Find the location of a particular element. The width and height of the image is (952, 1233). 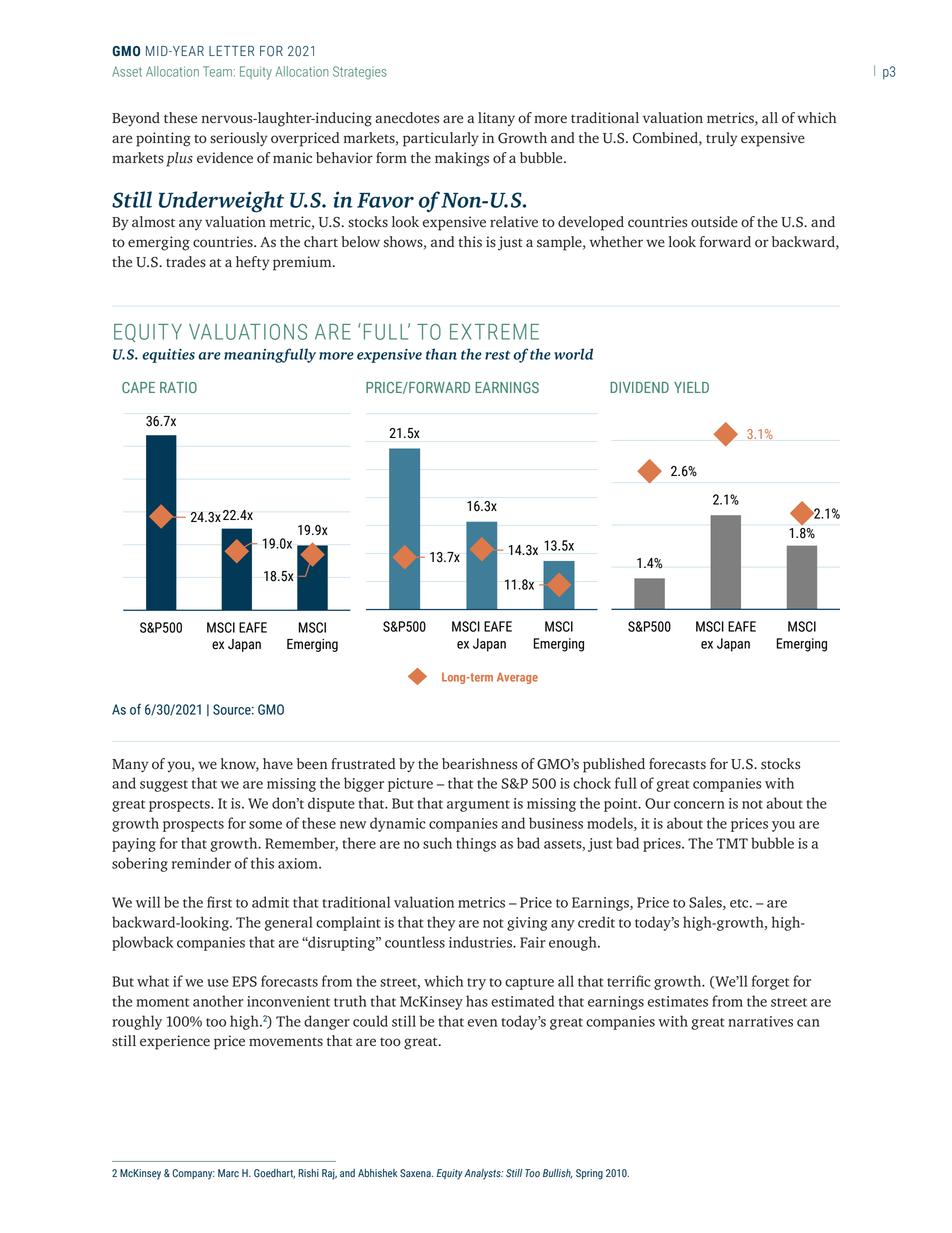

litany is located at coordinates (496, 119).
